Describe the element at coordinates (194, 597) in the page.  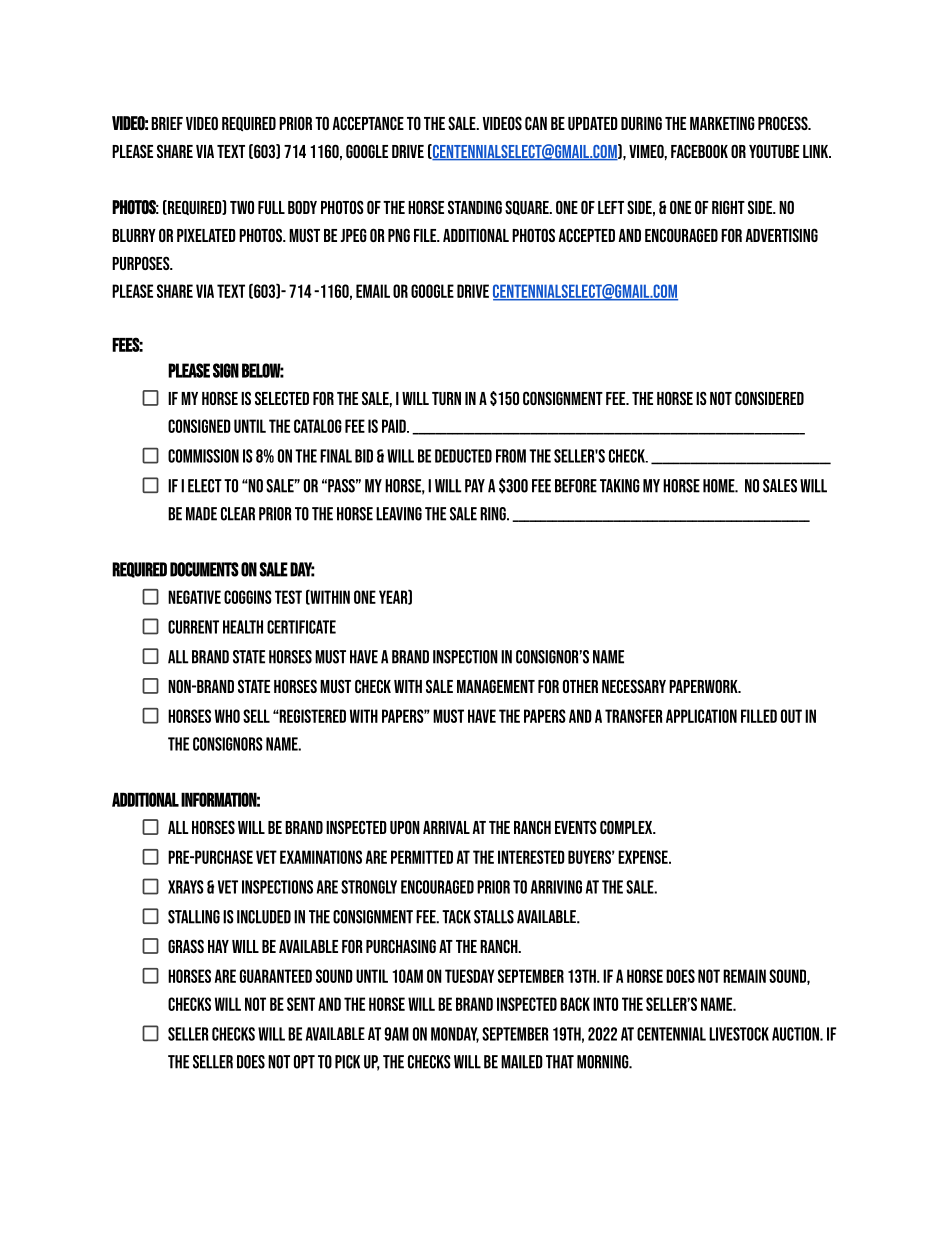
I see `Negative` at that location.
